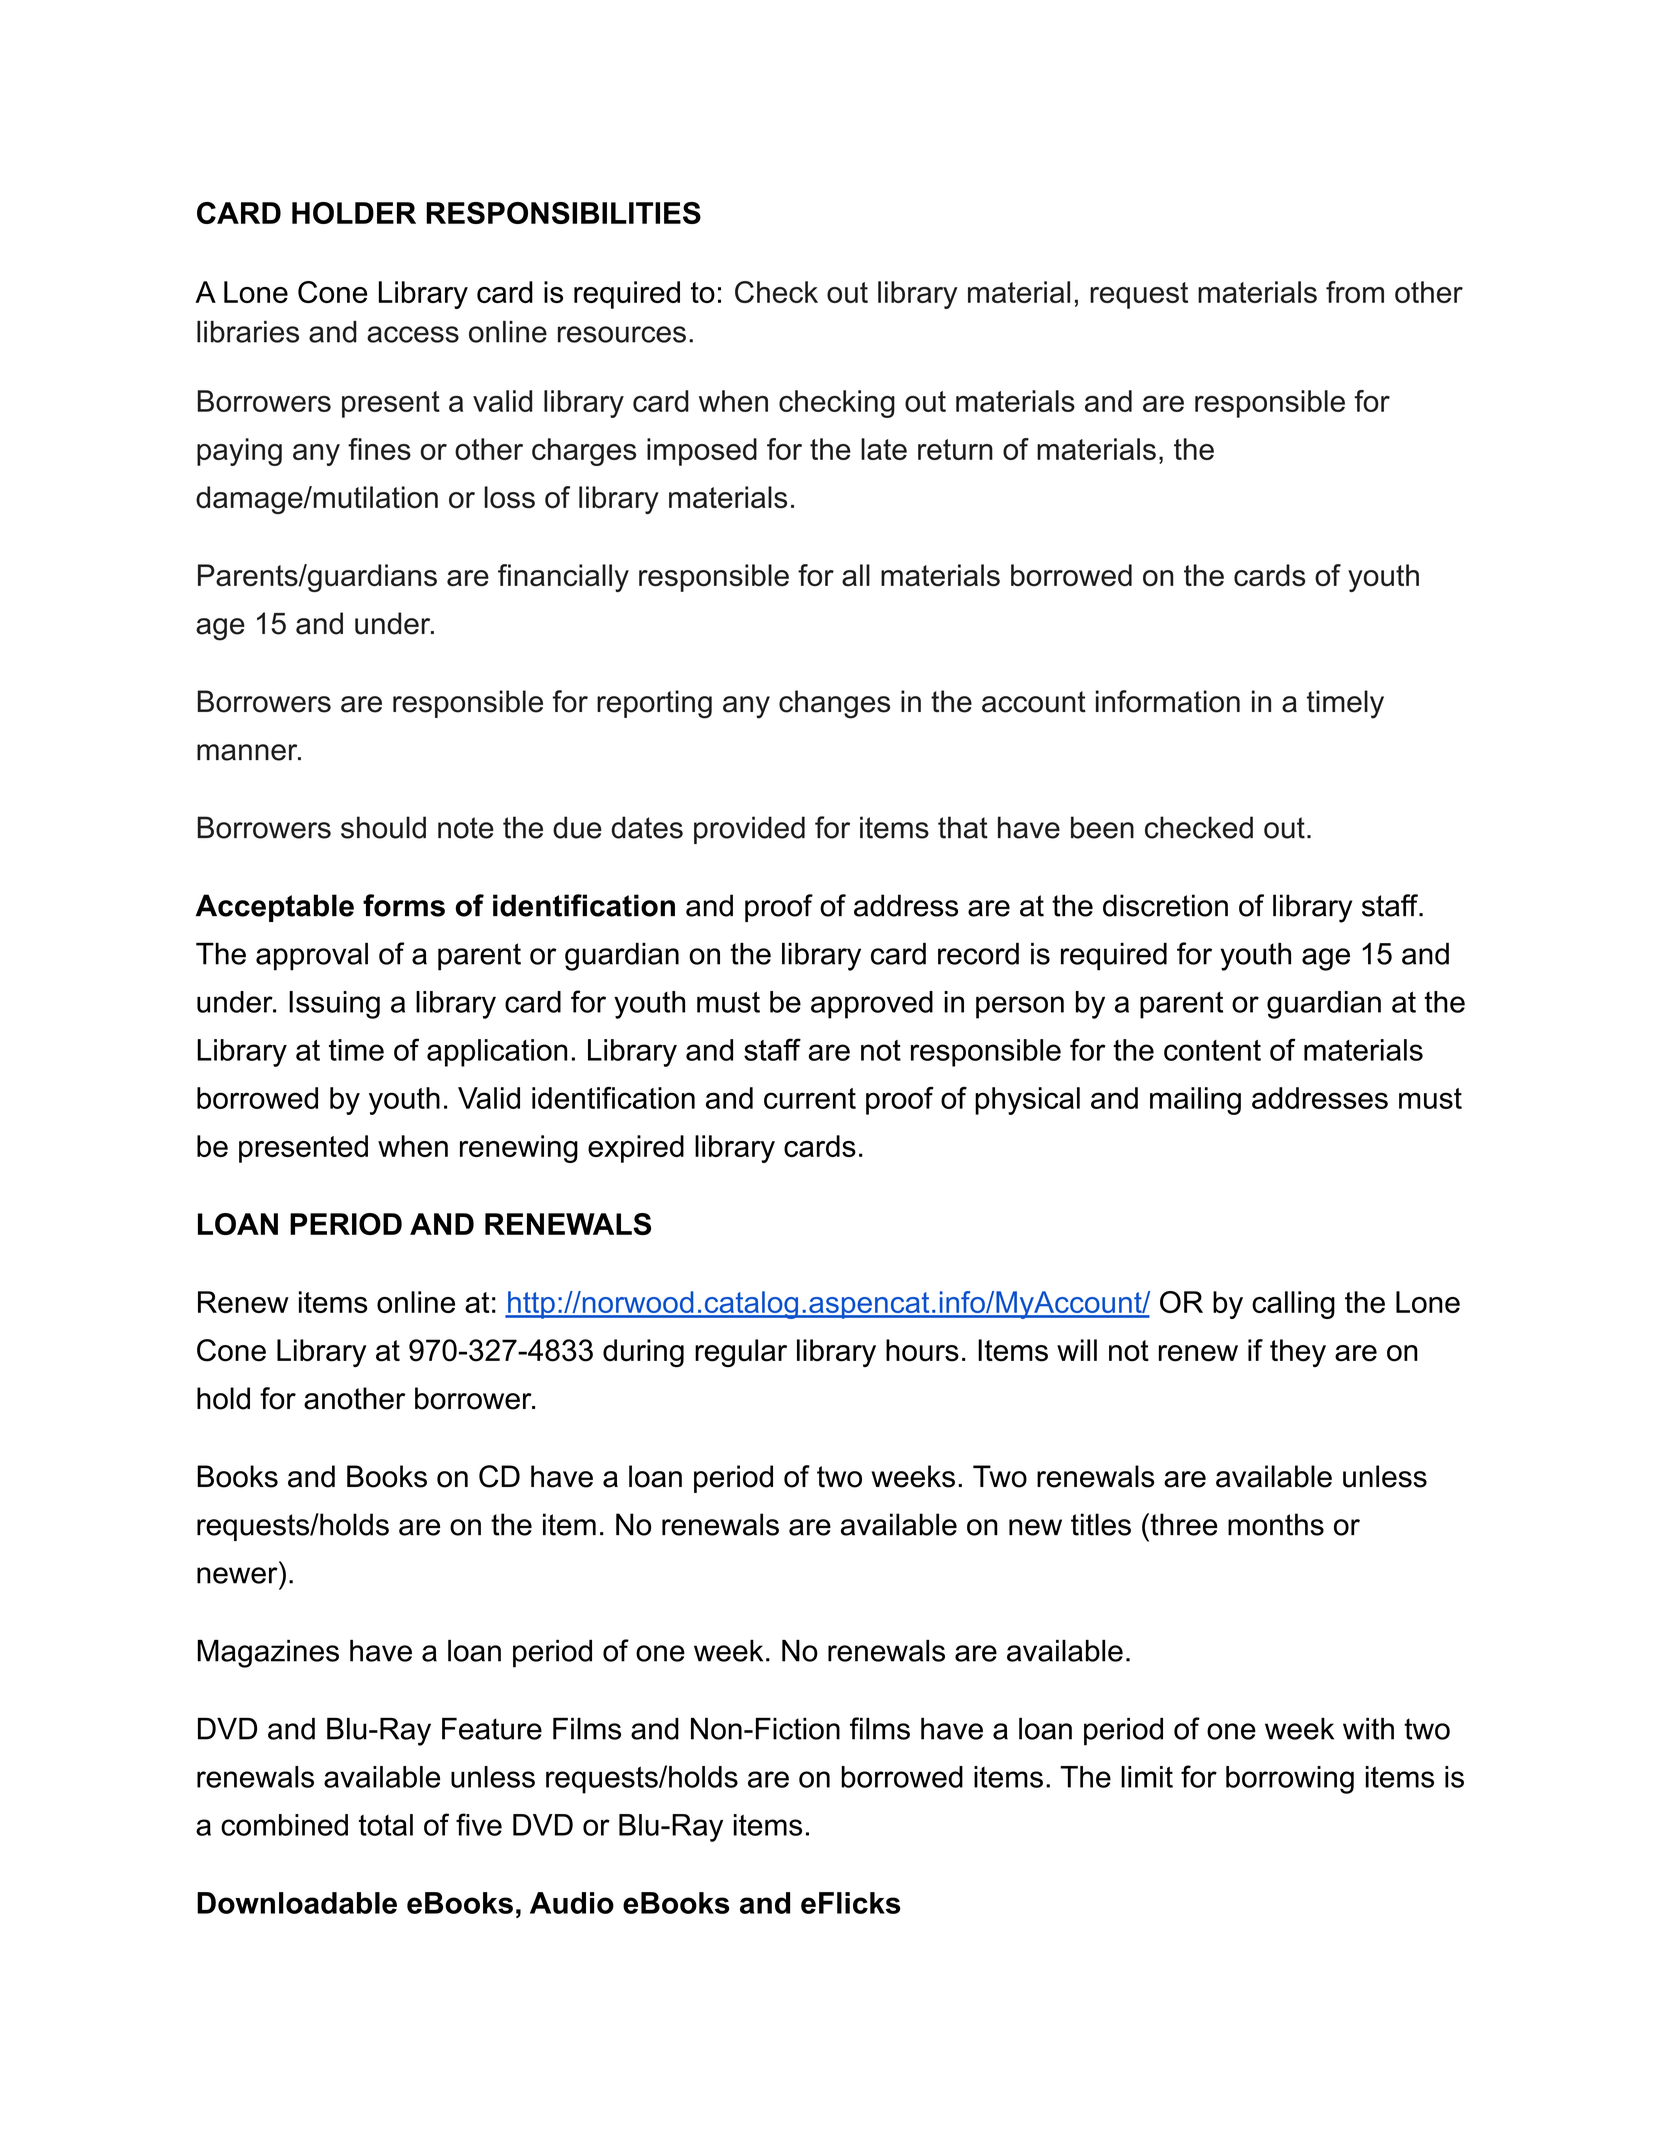 Image resolution: width=1663 pixels, height=2152 pixels. What do you see at coordinates (810, 1098) in the screenshot?
I see `current` at bounding box center [810, 1098].
